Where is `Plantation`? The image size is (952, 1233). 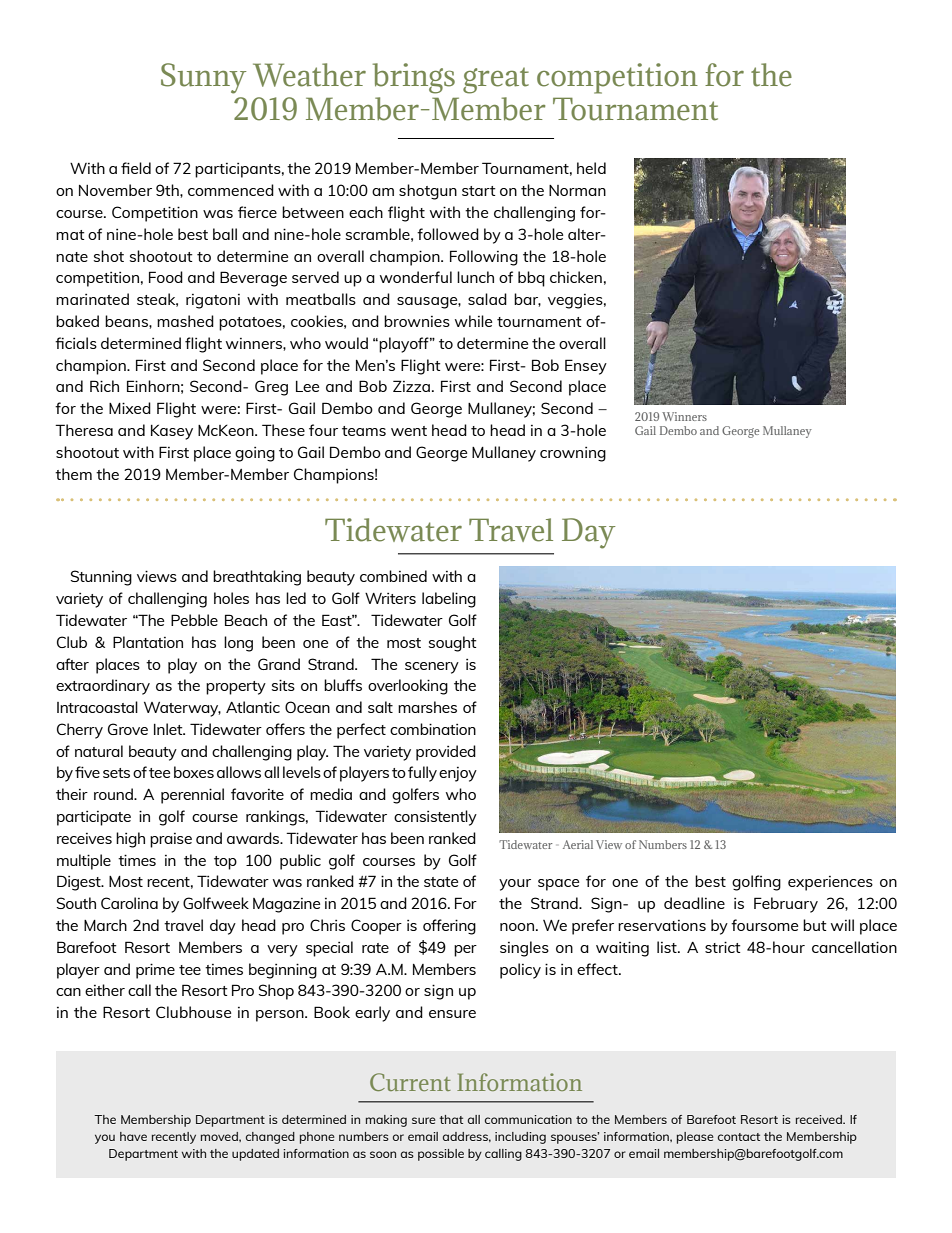
Plantation is located at coordinates (148, 642).
